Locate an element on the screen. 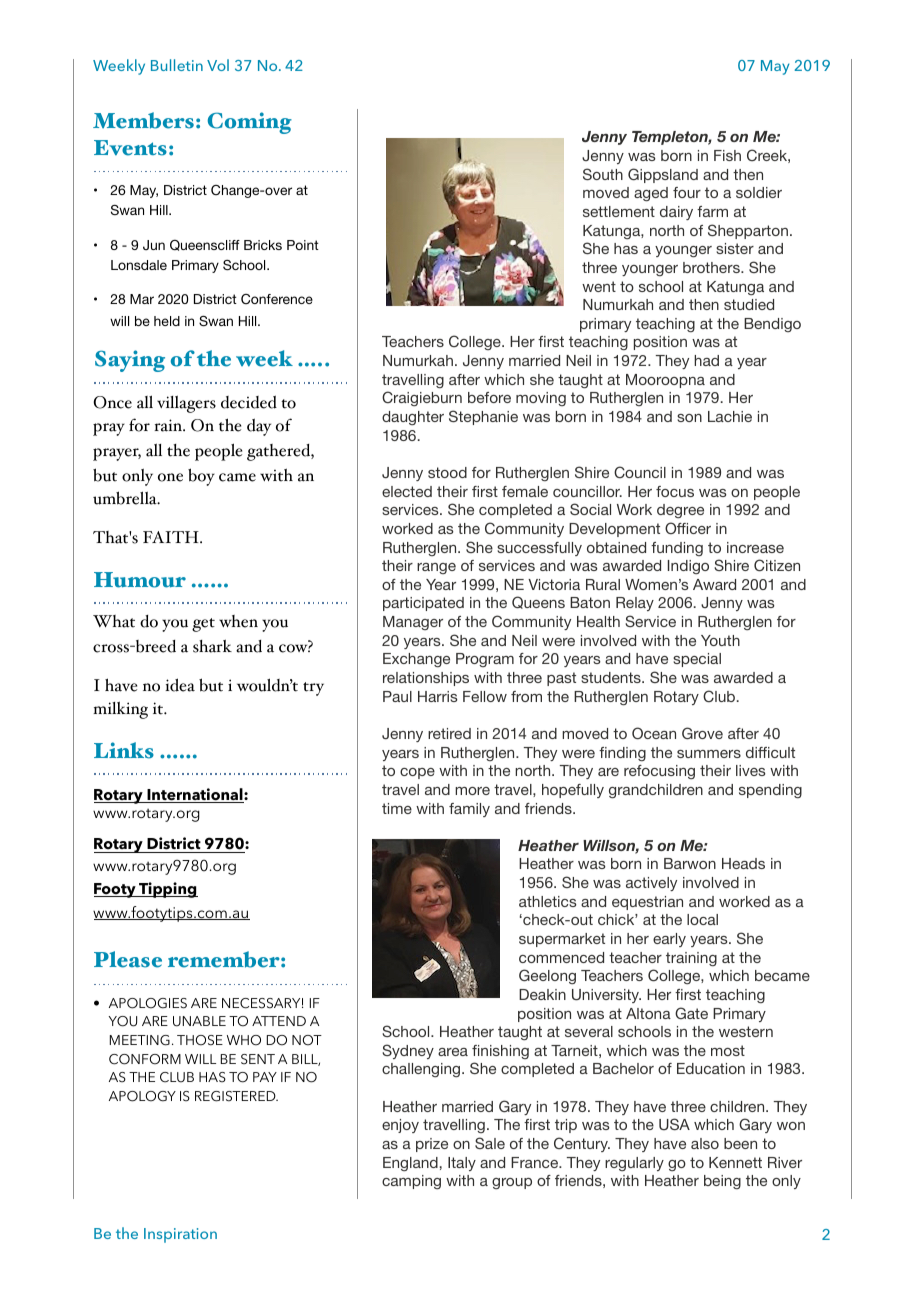 Image resolution: width=924 pixels, height=1308 pixels. degree is located at coordinates (680, 511).
